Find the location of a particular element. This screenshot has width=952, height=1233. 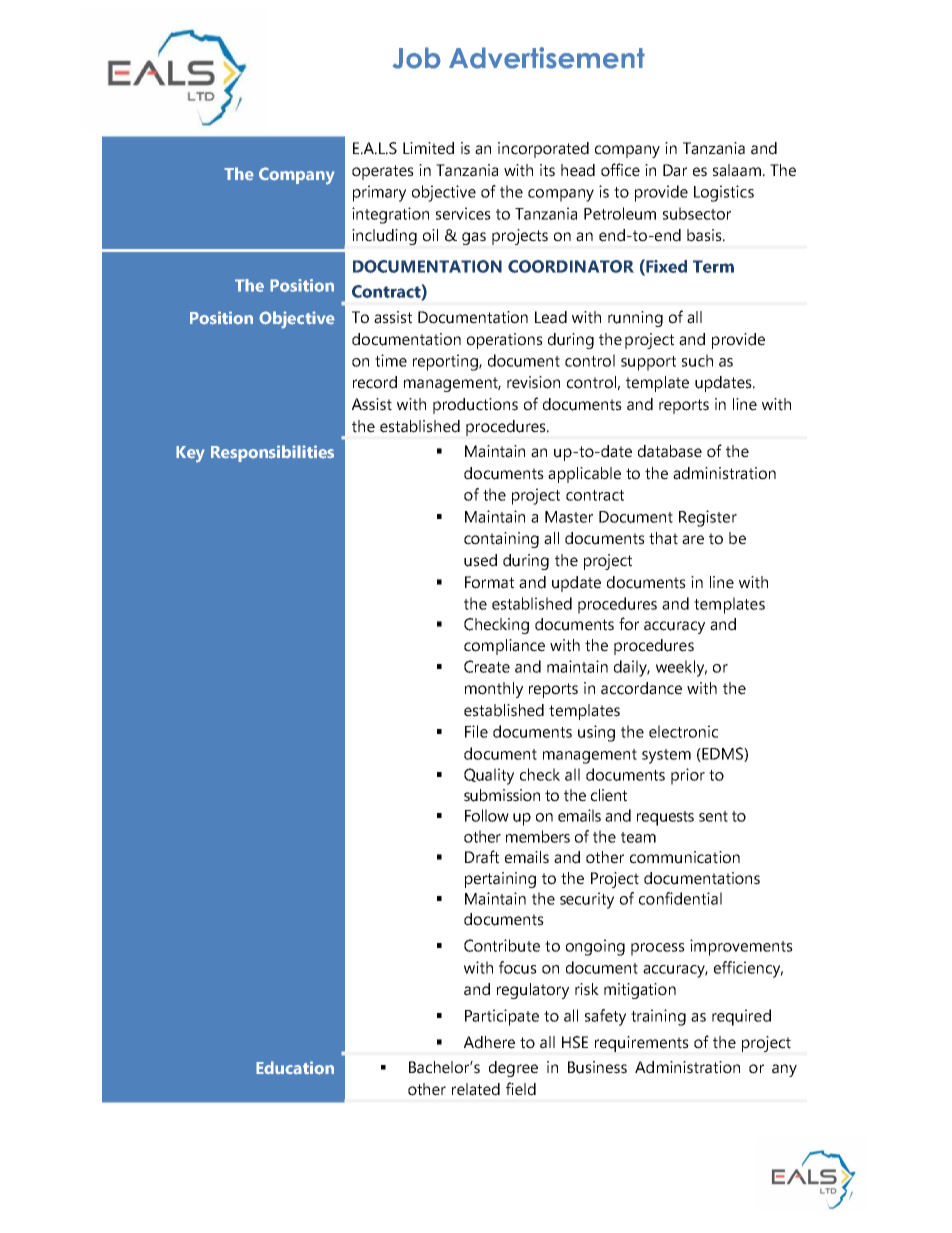

Adhere is located at coordinates (489, 1042).
